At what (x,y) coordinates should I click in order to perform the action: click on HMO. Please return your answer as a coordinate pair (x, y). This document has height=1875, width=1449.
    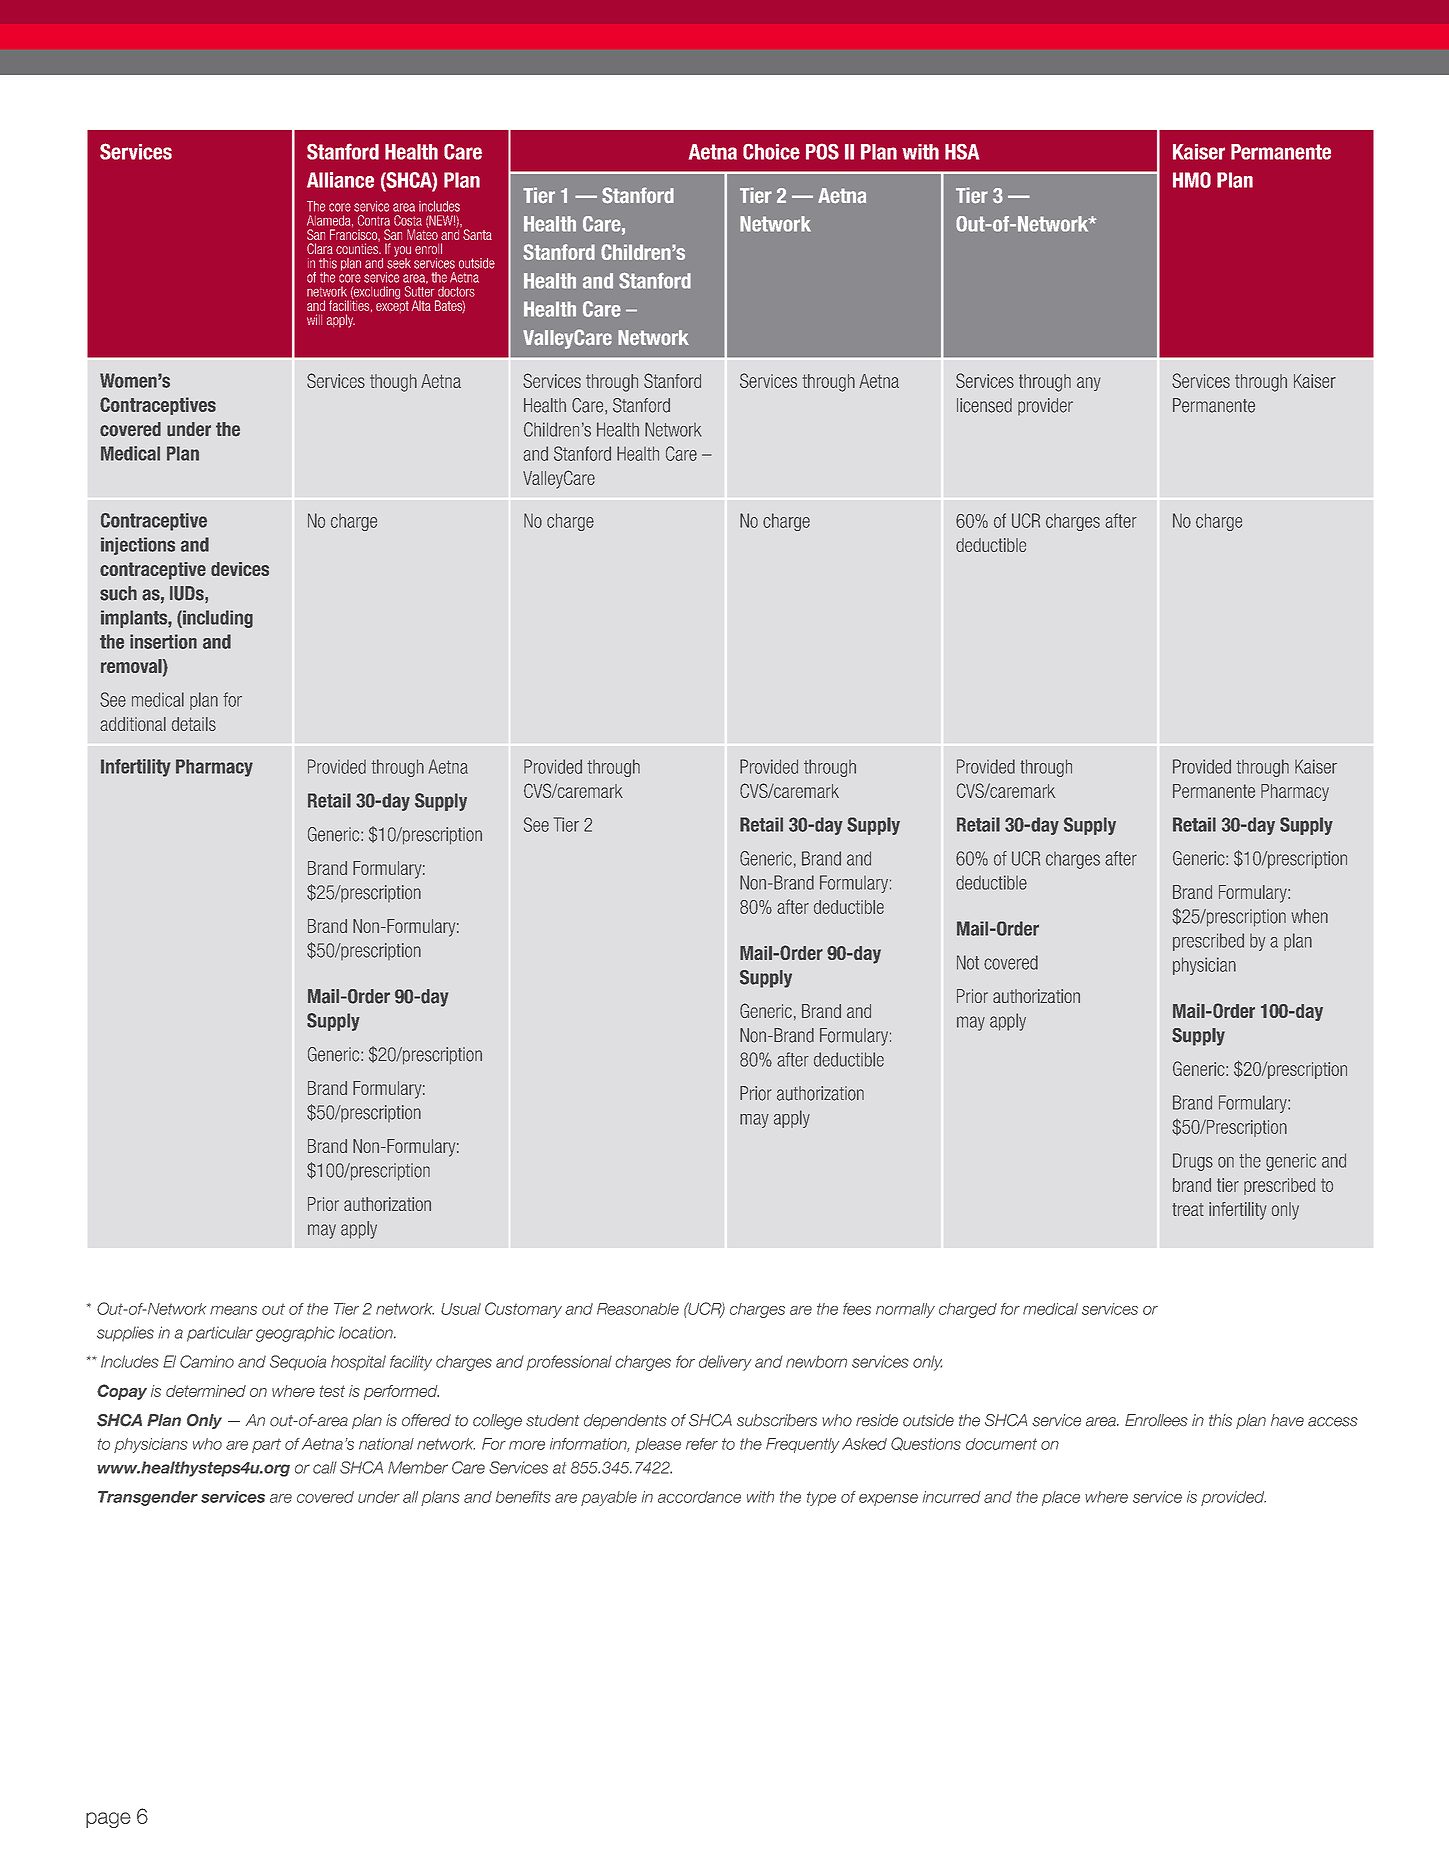
    Looking at the image, I should click on (1192, 180).
